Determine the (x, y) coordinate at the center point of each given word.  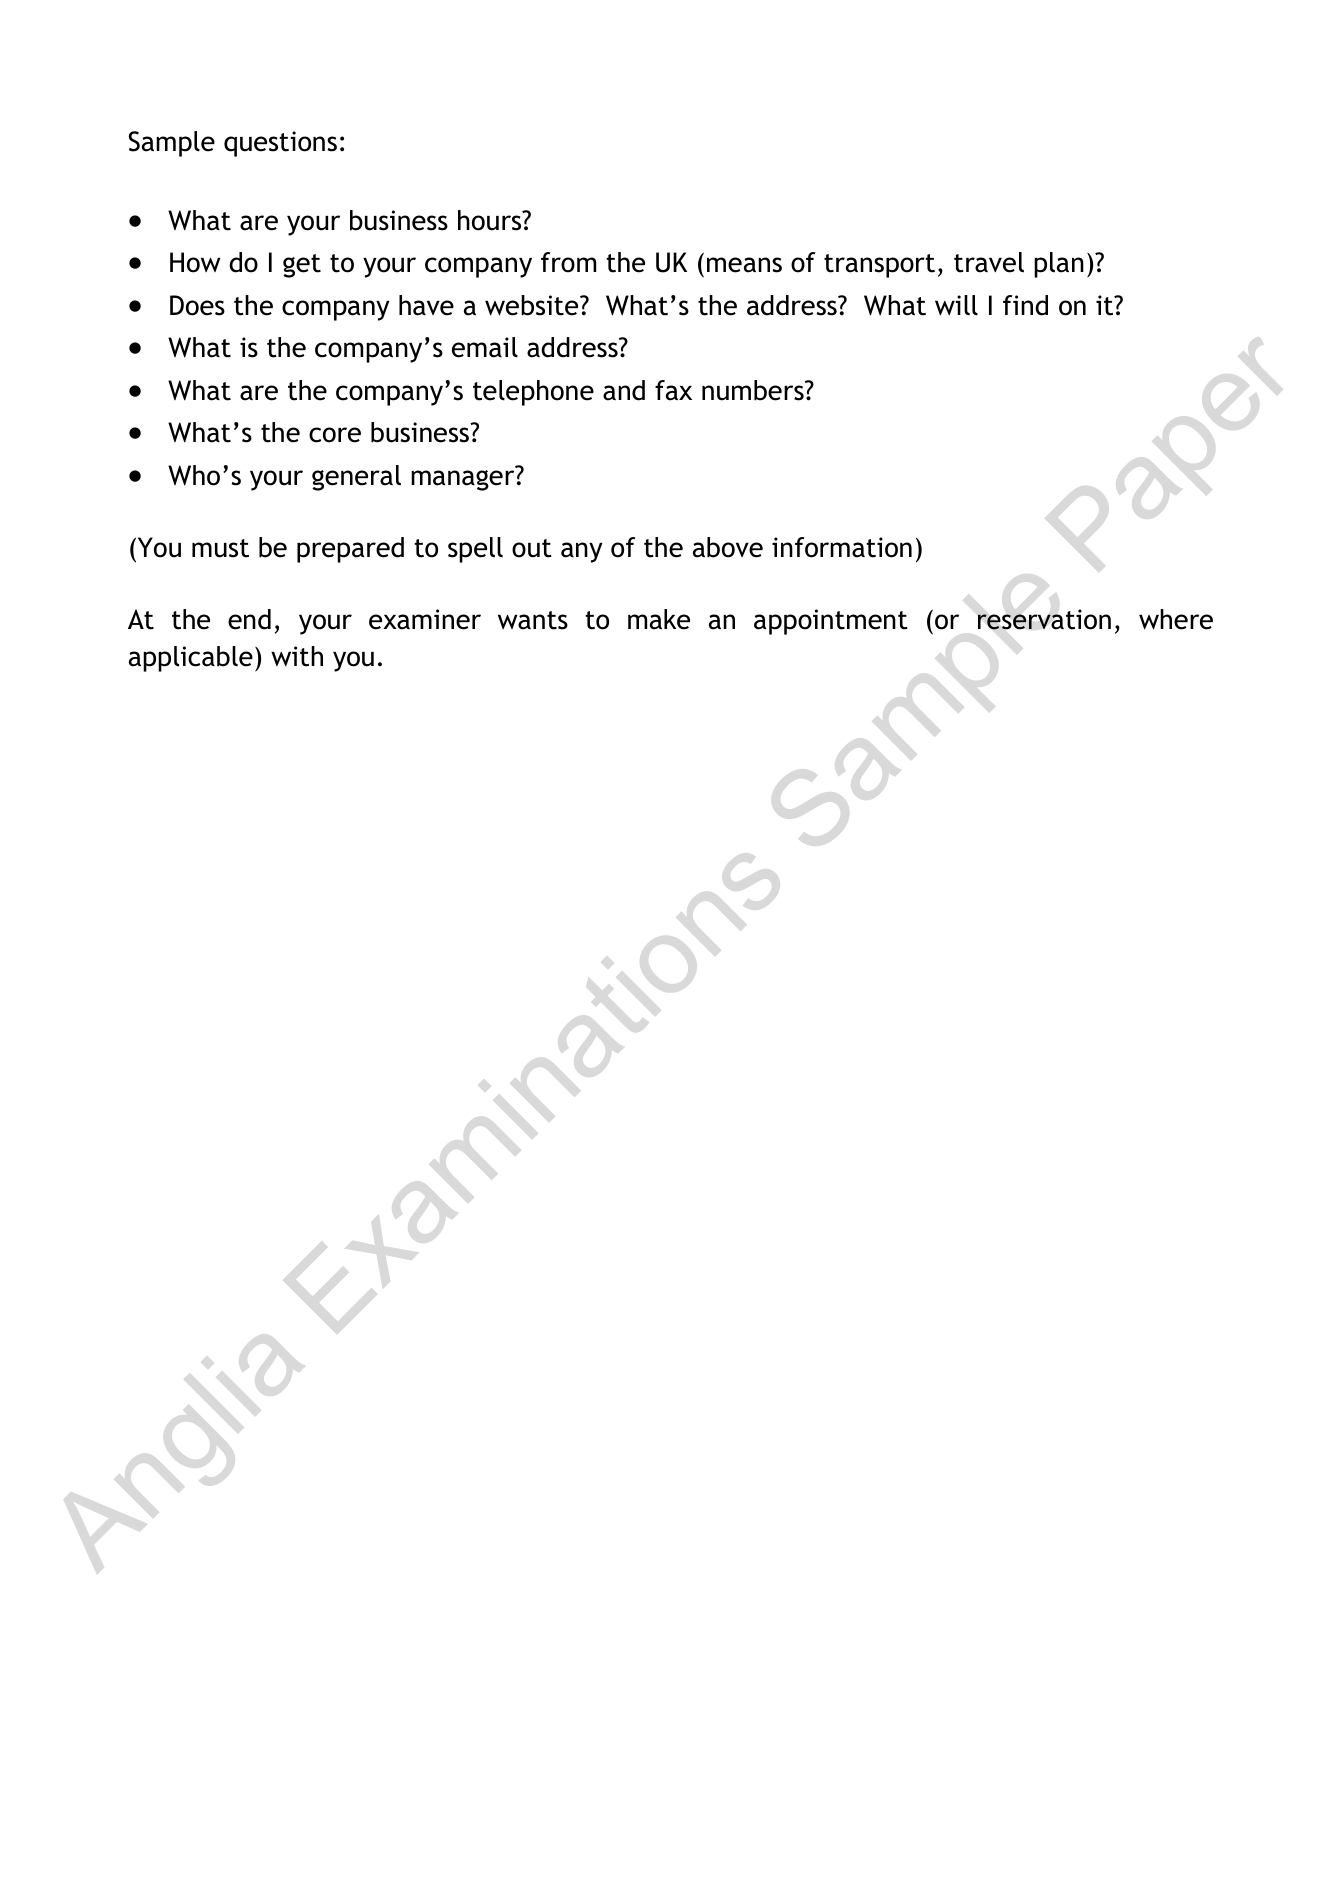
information (842, 547)
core (335, 435)
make (659, 619)
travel (989, 262)
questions (280, 144)
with (297, 656)
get (302, 266)
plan (1059, 265)
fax (673, 390)
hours (491, 220)
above (728, 547)
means (744, 265)
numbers (754, 390)
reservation (1044, 619)
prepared (350, 550)
